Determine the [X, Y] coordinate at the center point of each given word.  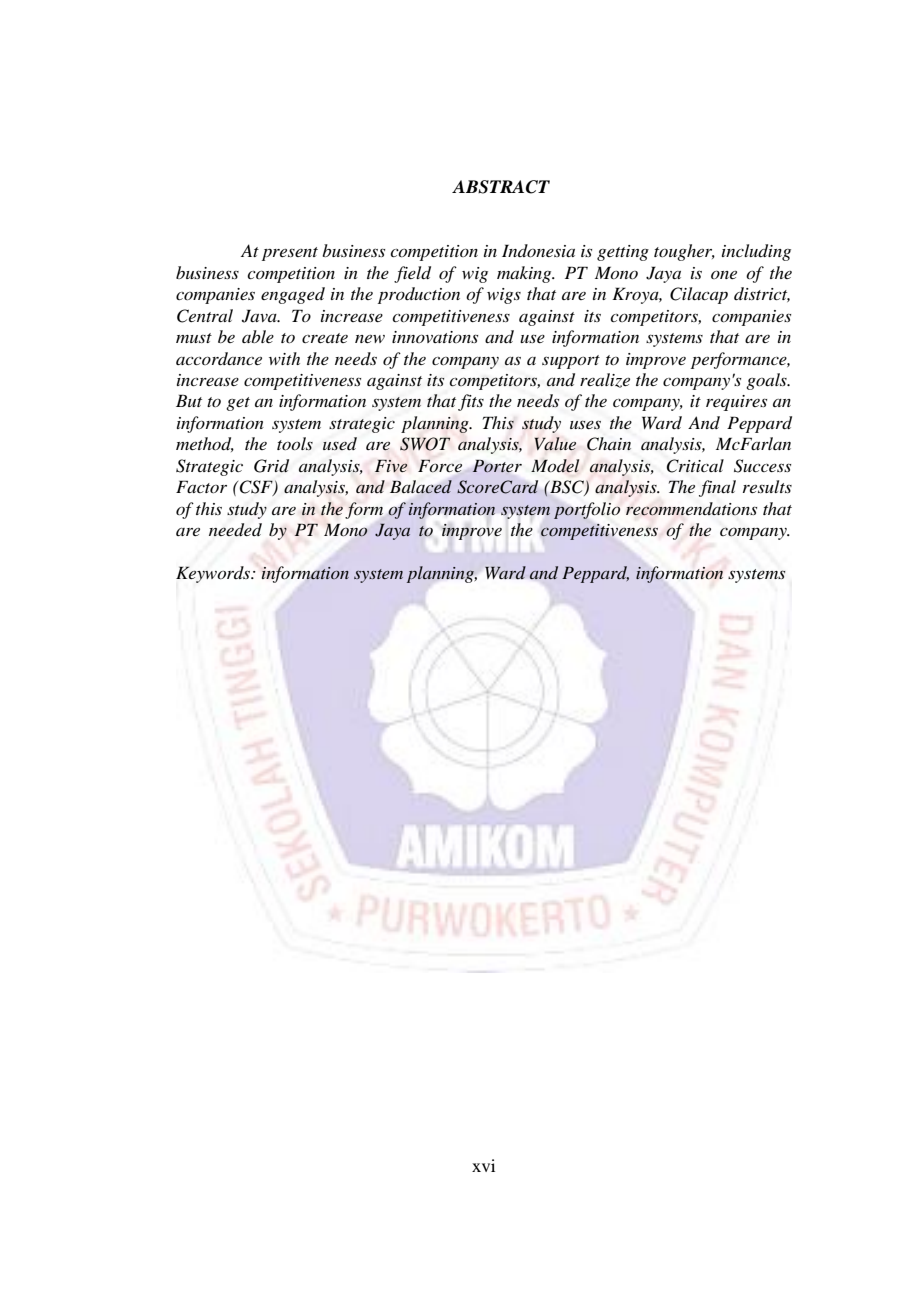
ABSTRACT [501, 187]
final [717, 488]
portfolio [587, 510]
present [290, 254]
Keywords [214, 574]
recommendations [691, 509]
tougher [684, 252]
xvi [483, 1165]
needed [235, 530]
